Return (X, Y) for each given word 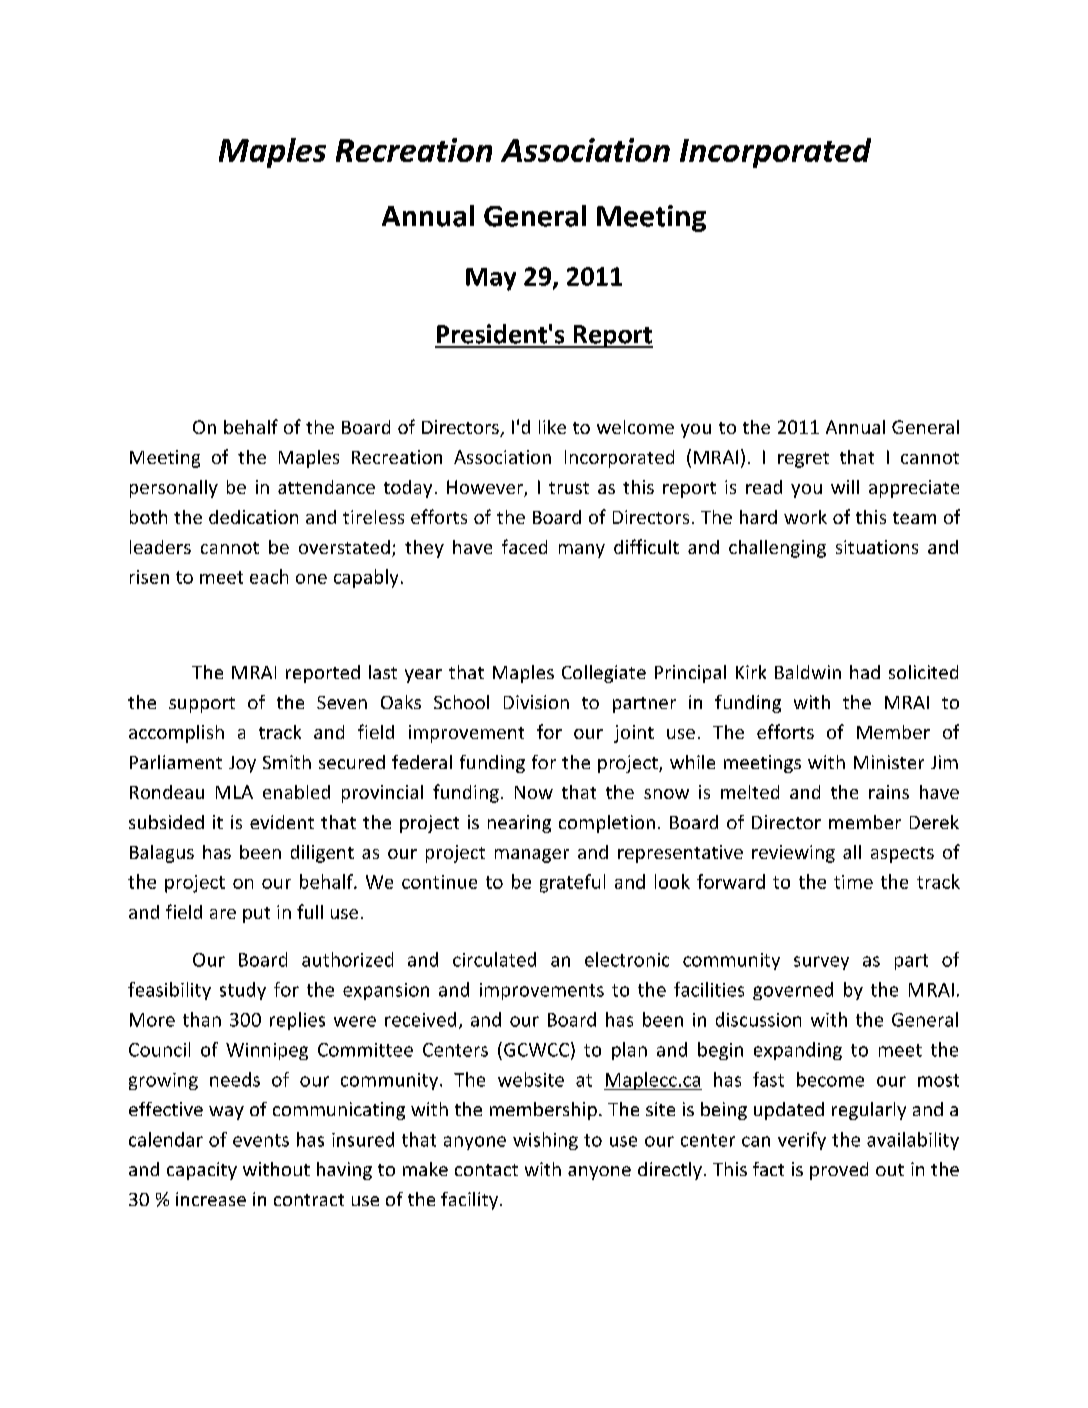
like (552, 427)
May (491, 279)
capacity (202, 1171)
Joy (242, 764)
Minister (889, 762)
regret (803, 460)
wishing (545, 1141)
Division (536, 702)
